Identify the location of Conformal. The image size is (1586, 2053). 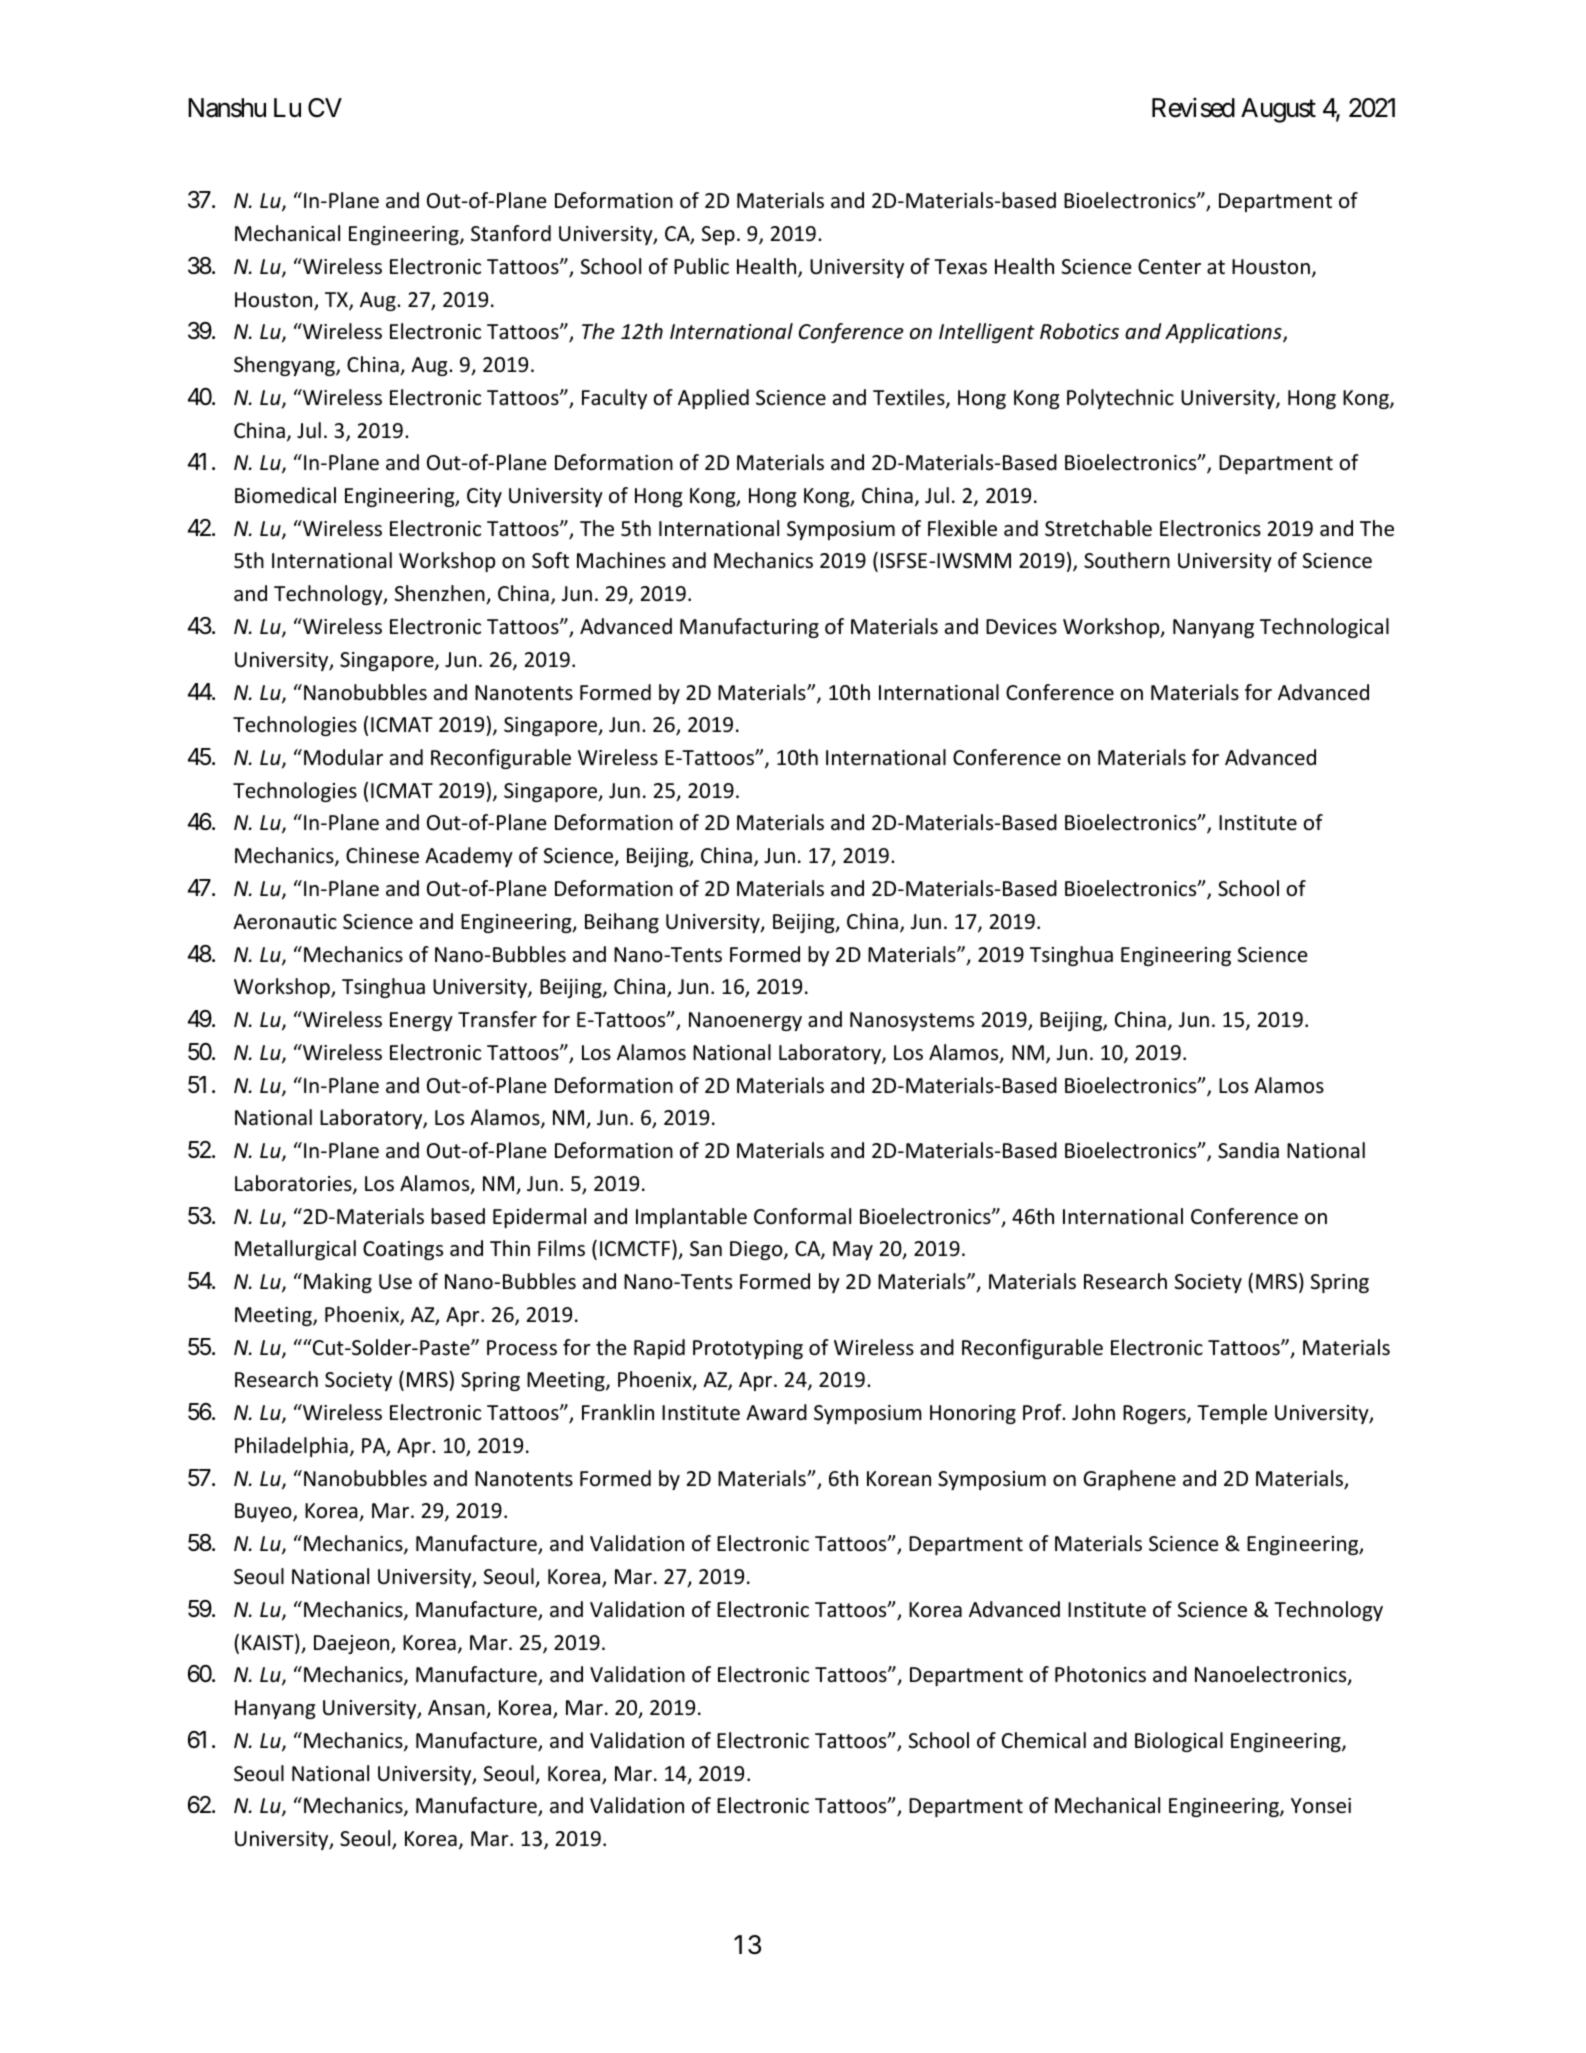
(802, 1216).
